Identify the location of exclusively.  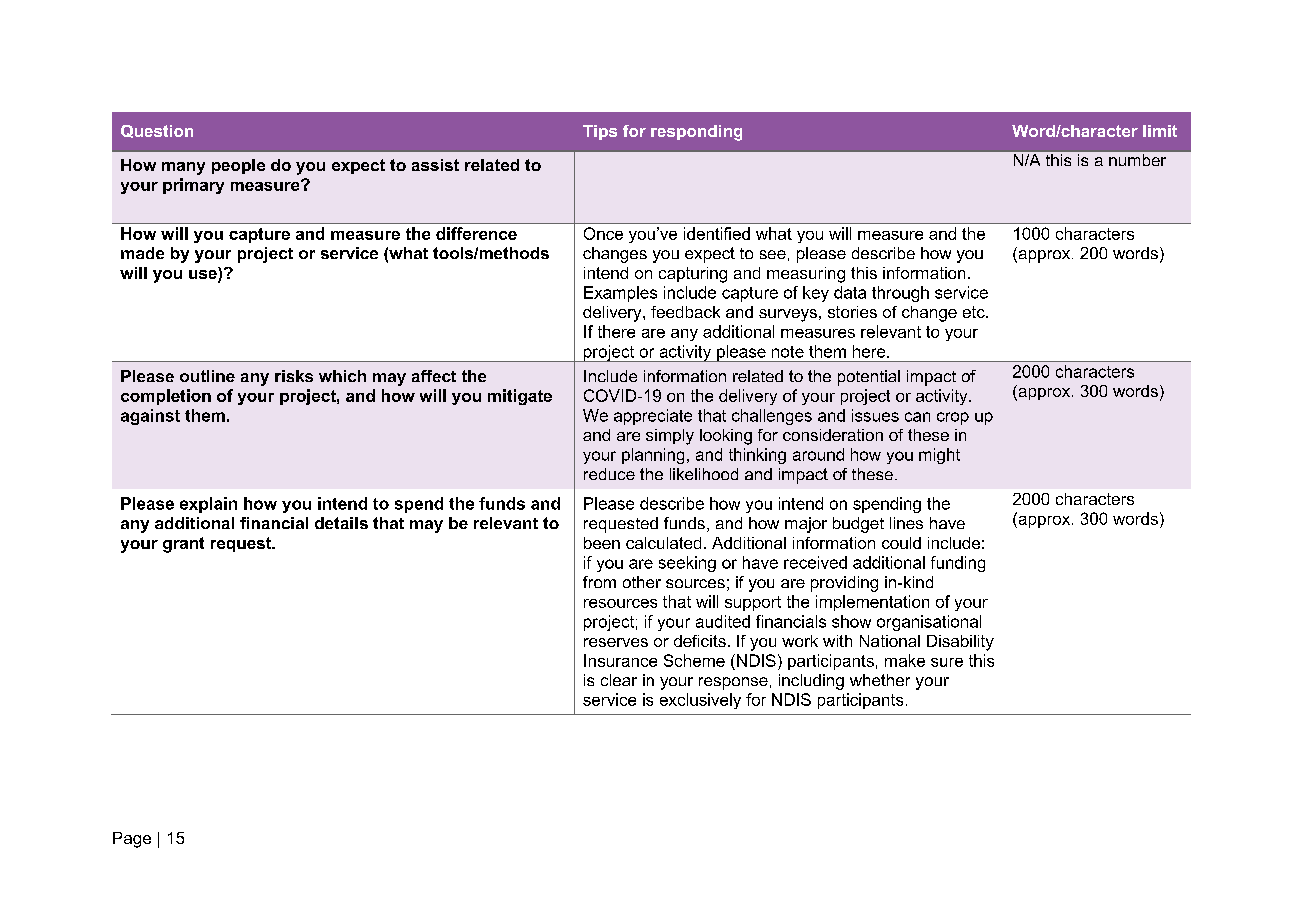
(700, 701).
